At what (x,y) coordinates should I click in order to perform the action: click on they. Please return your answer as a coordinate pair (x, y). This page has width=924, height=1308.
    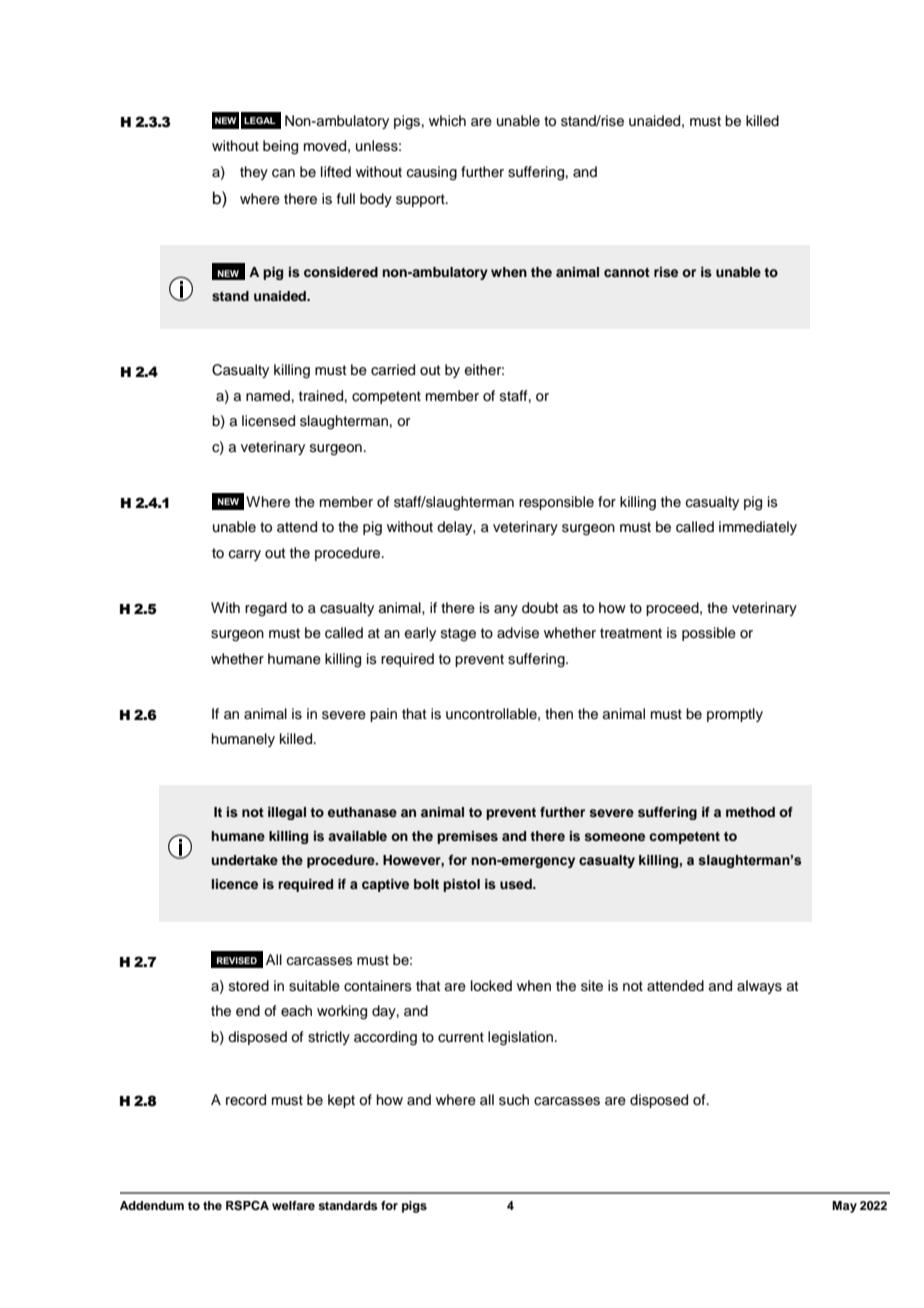
    Looking at the image, I should click on (254, 173).
